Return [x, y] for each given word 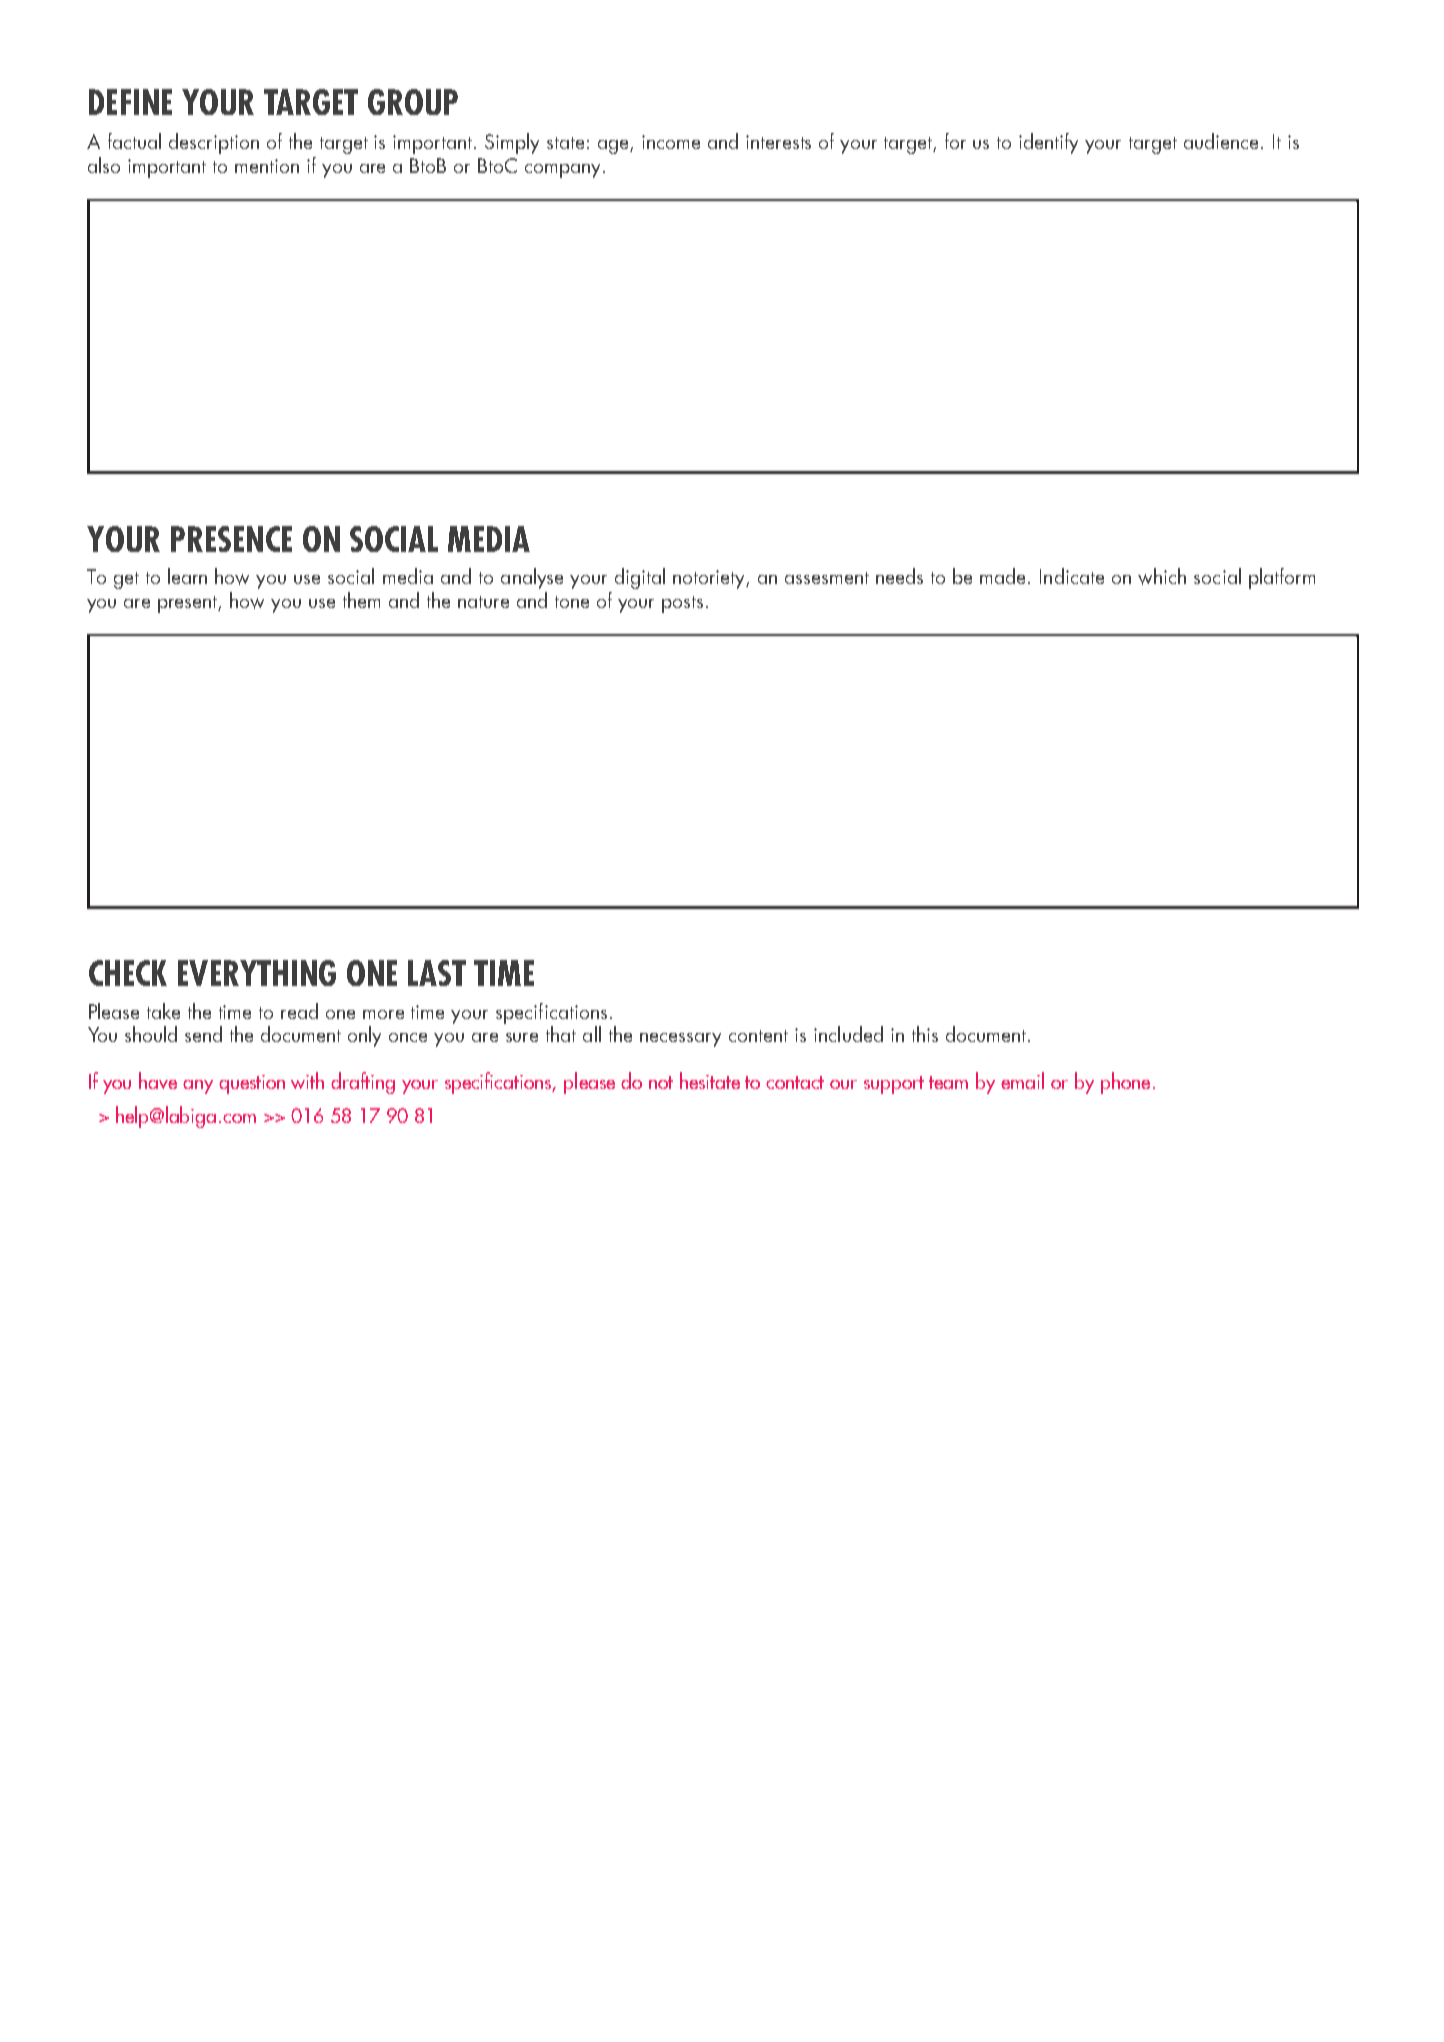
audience [1223, 141]
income [671, 142]
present [189, 604]
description [214, 143]
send [203, 1034]
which [1162, 576]
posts [682, 604]
